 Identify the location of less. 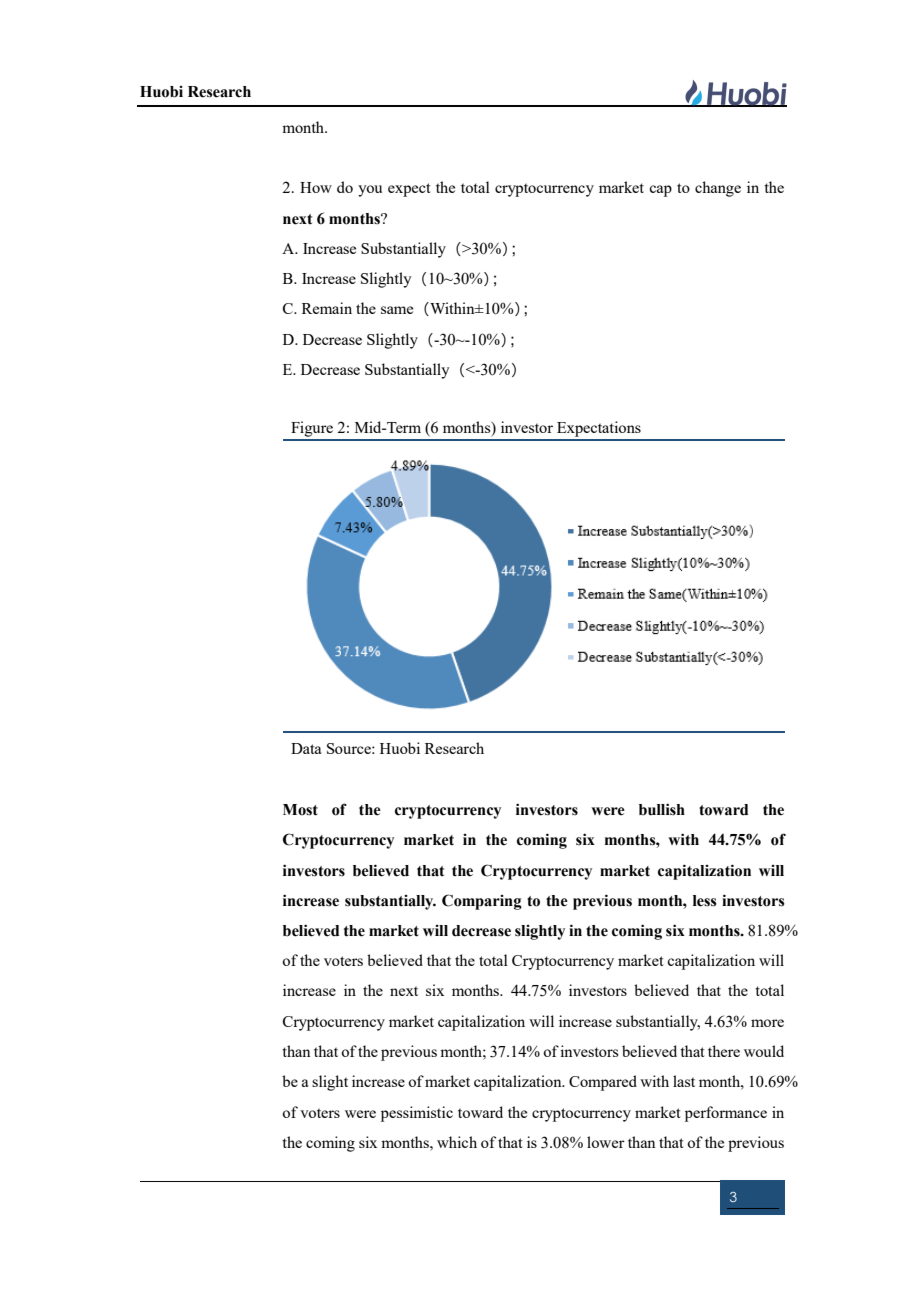
(705, 901).
